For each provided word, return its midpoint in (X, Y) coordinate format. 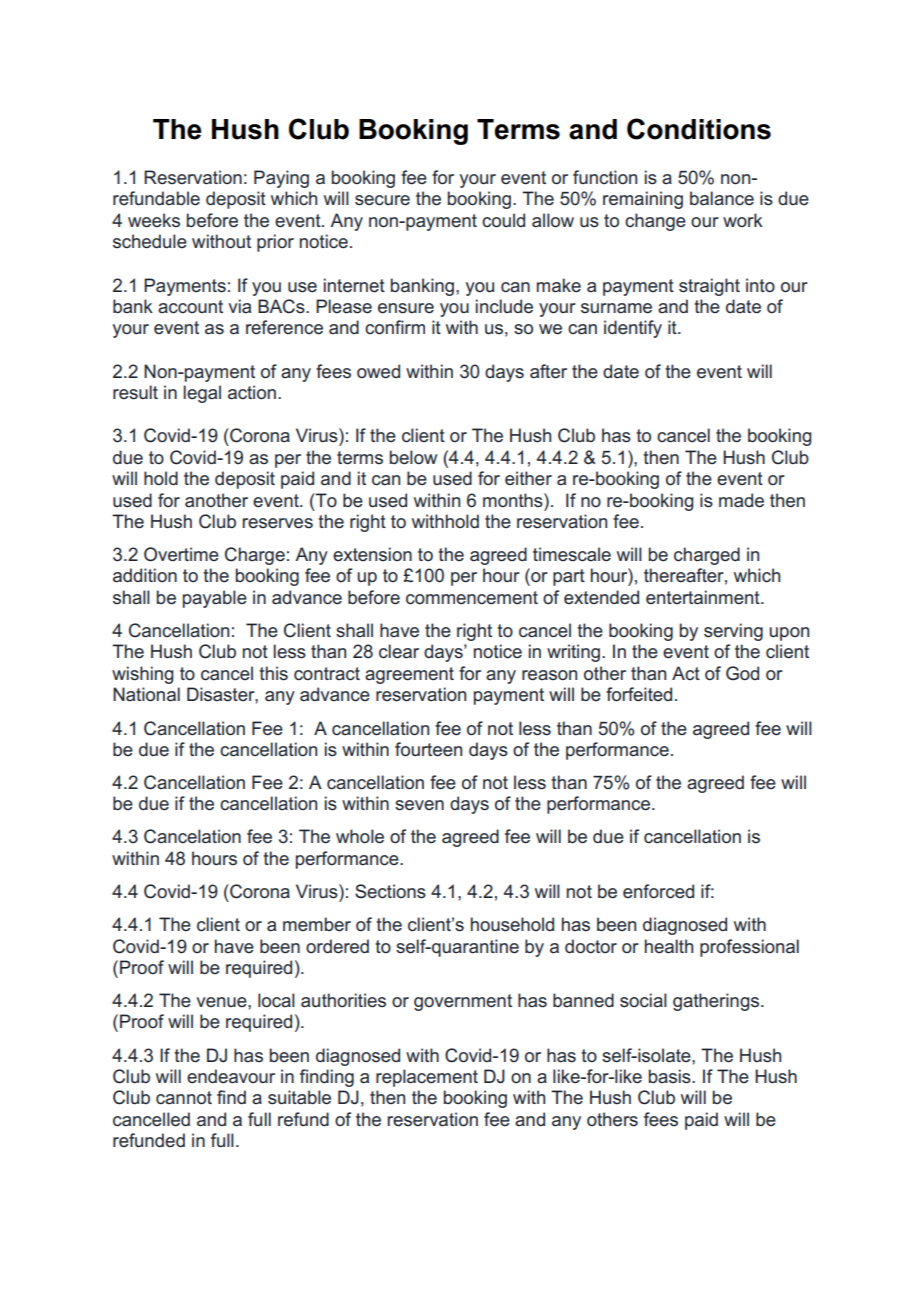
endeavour (231, 1076)
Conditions (699, 129)
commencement (472, 598)
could (503, 220)
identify (633, 329)
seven (419, 805)
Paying (281, 179)
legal (202, 394)
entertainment (704, 597)
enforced (658, 891)
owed (378, 371)
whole (360, 836)
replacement (427, 1078)
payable (215, 599)
